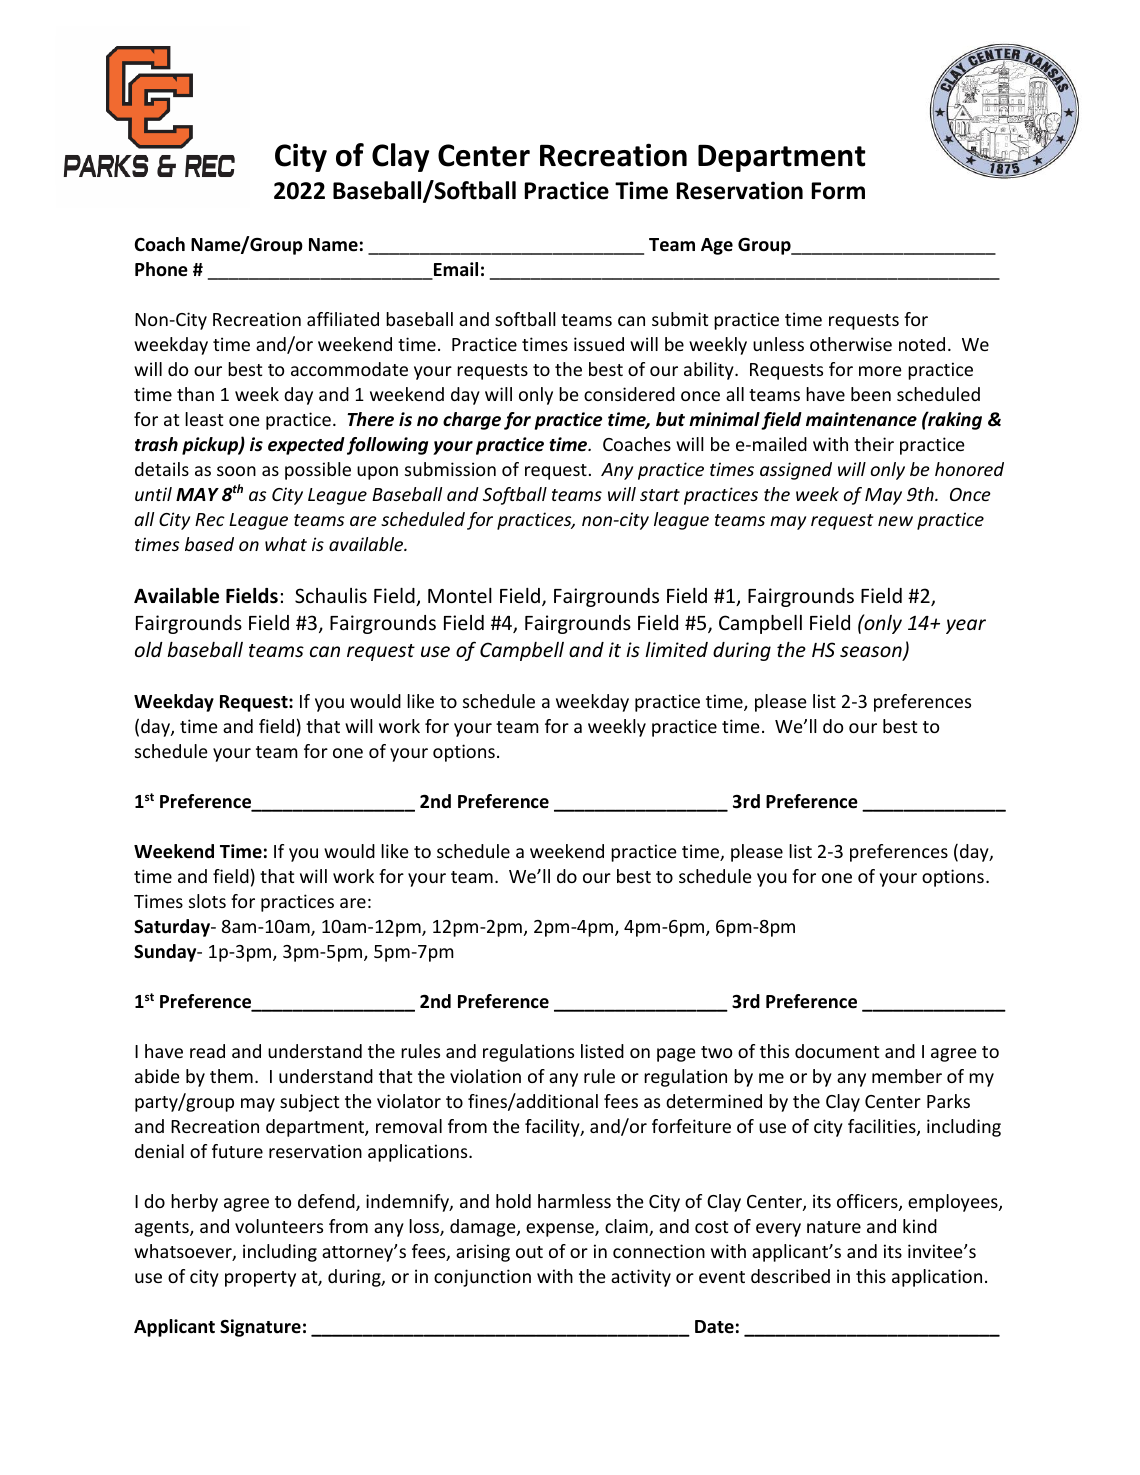 Image resolution: width=1140 pixels, height=1475 pixels. What do you see at coordinates (838, 191) in the page?
I see `Form` at bounding box center [838, 191].
